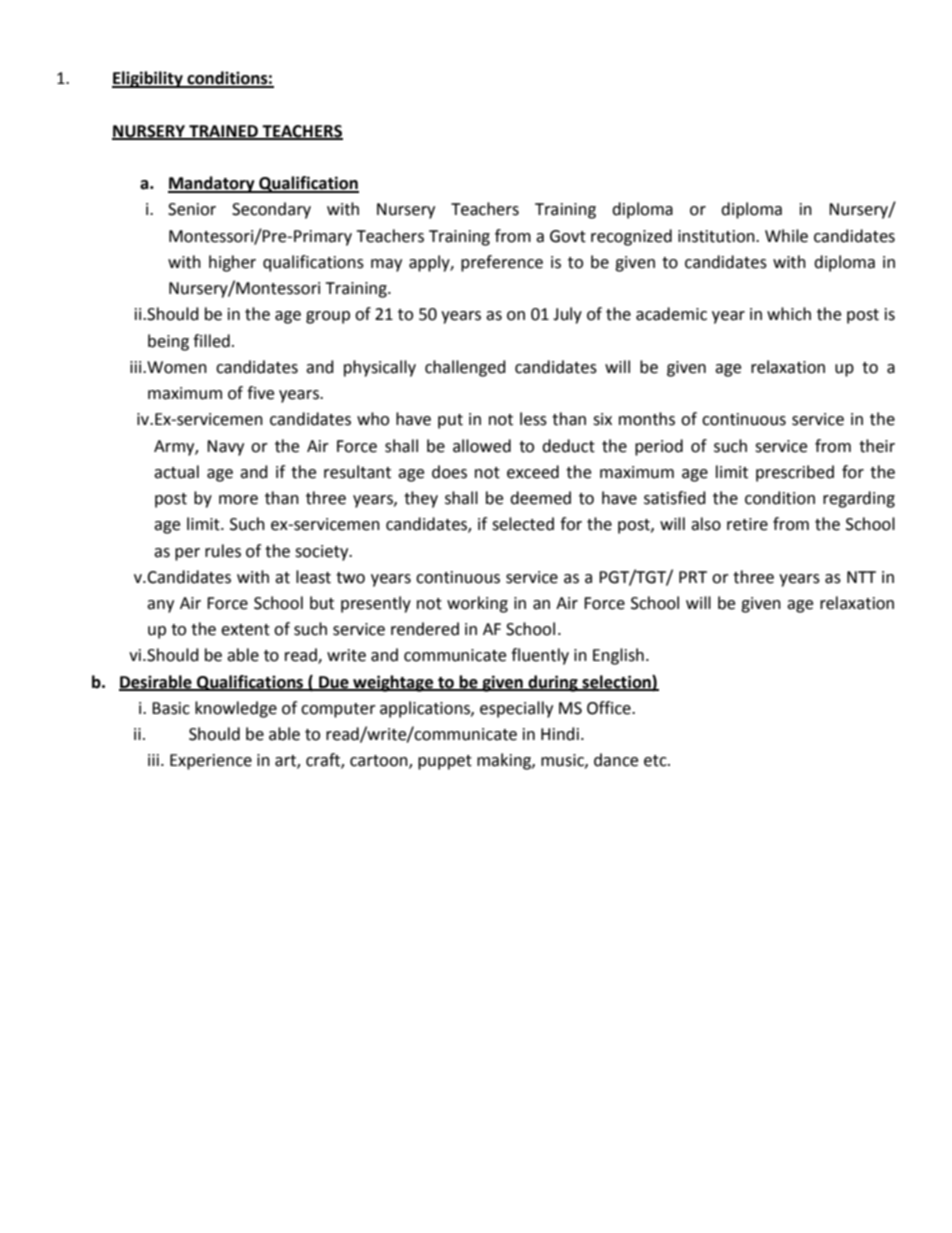  Describe the element at coordinates (568, 236) in the screenshot. I see `Govt` at that location.
